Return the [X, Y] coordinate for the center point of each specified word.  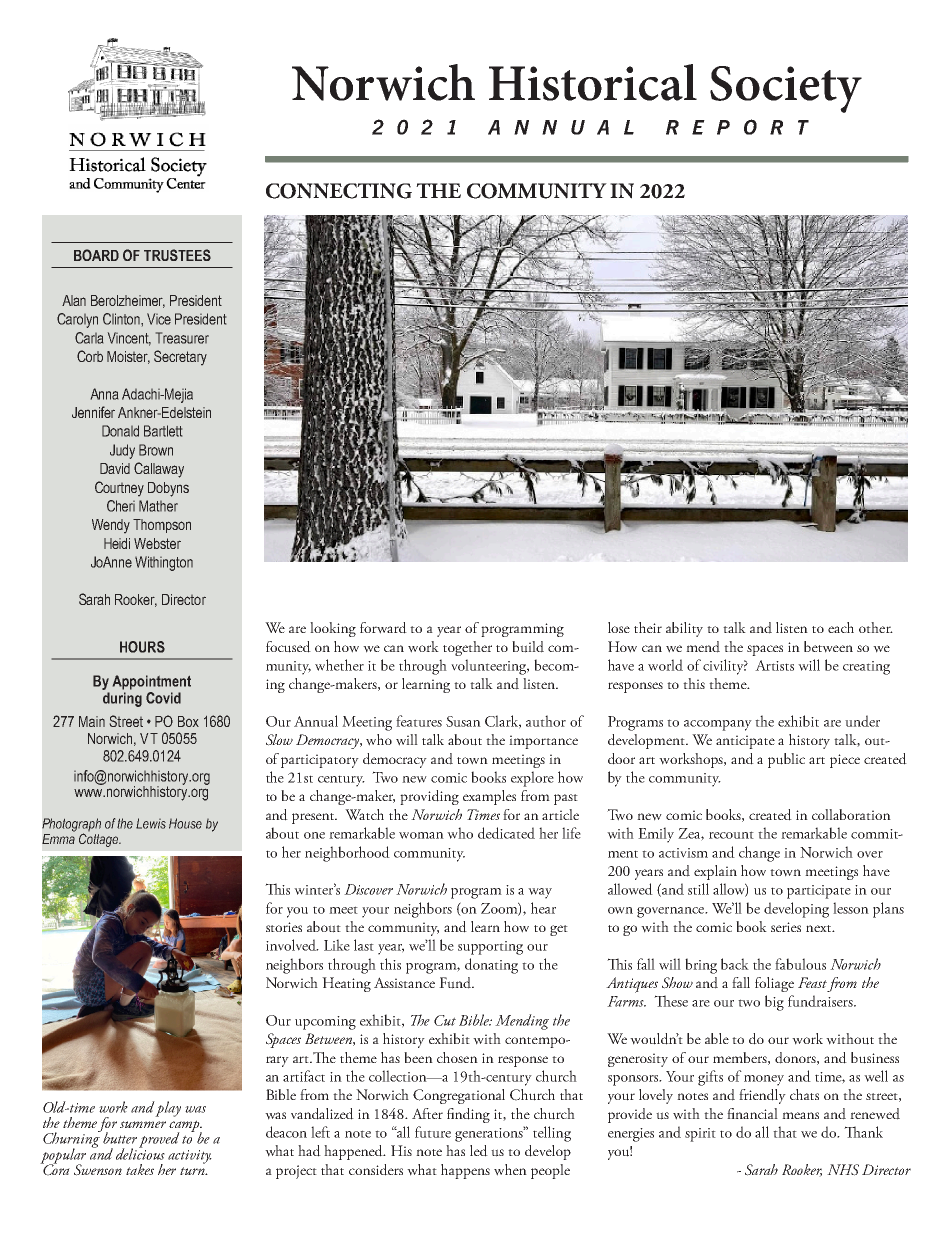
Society [786, 89]
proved [159, 1140]
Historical [593, 82]
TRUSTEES [177, 255]
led [479, 1151]
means [800, 1115]
